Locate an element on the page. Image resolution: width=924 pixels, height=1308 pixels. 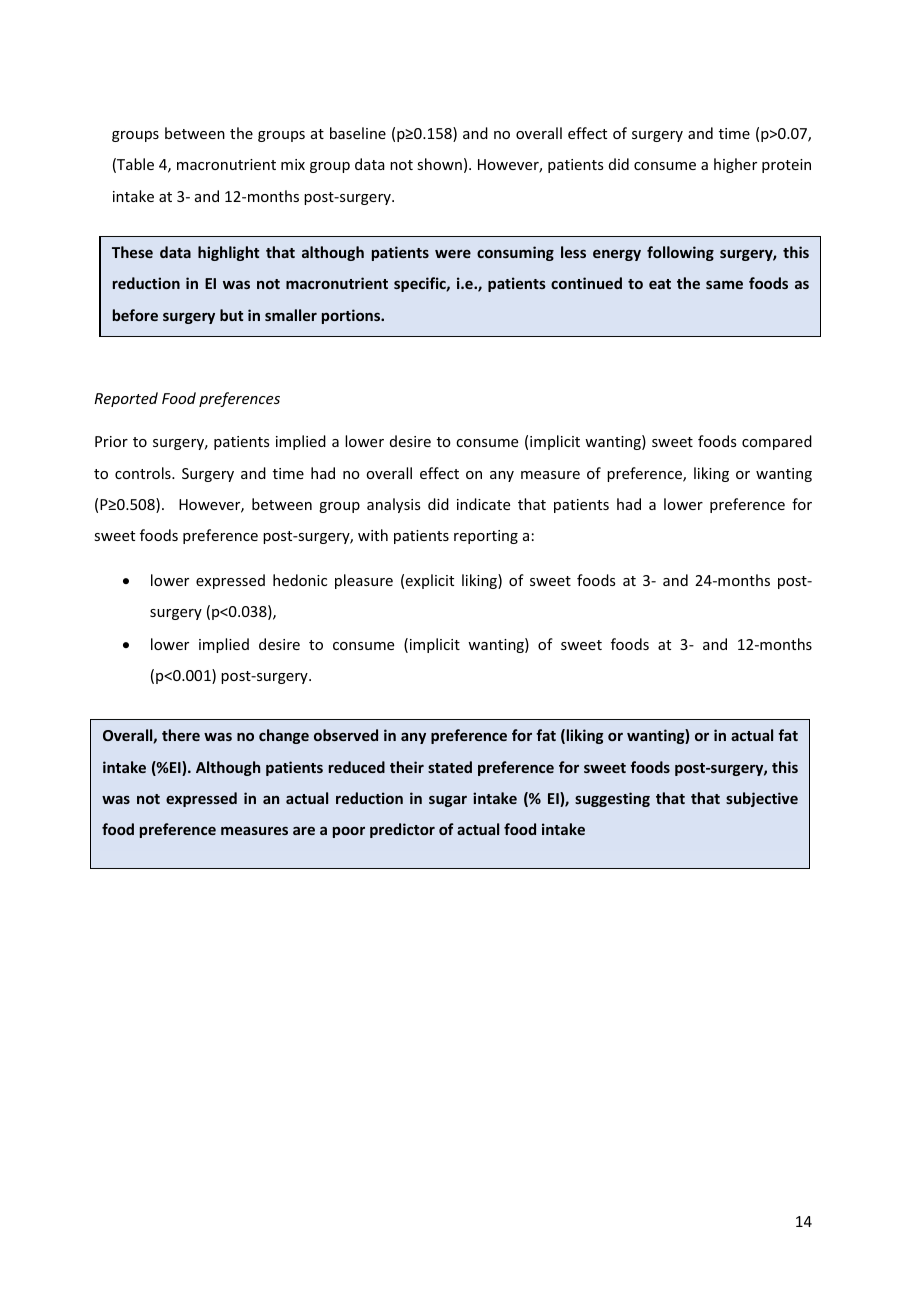
shown is located at coordinates (439, 164).
